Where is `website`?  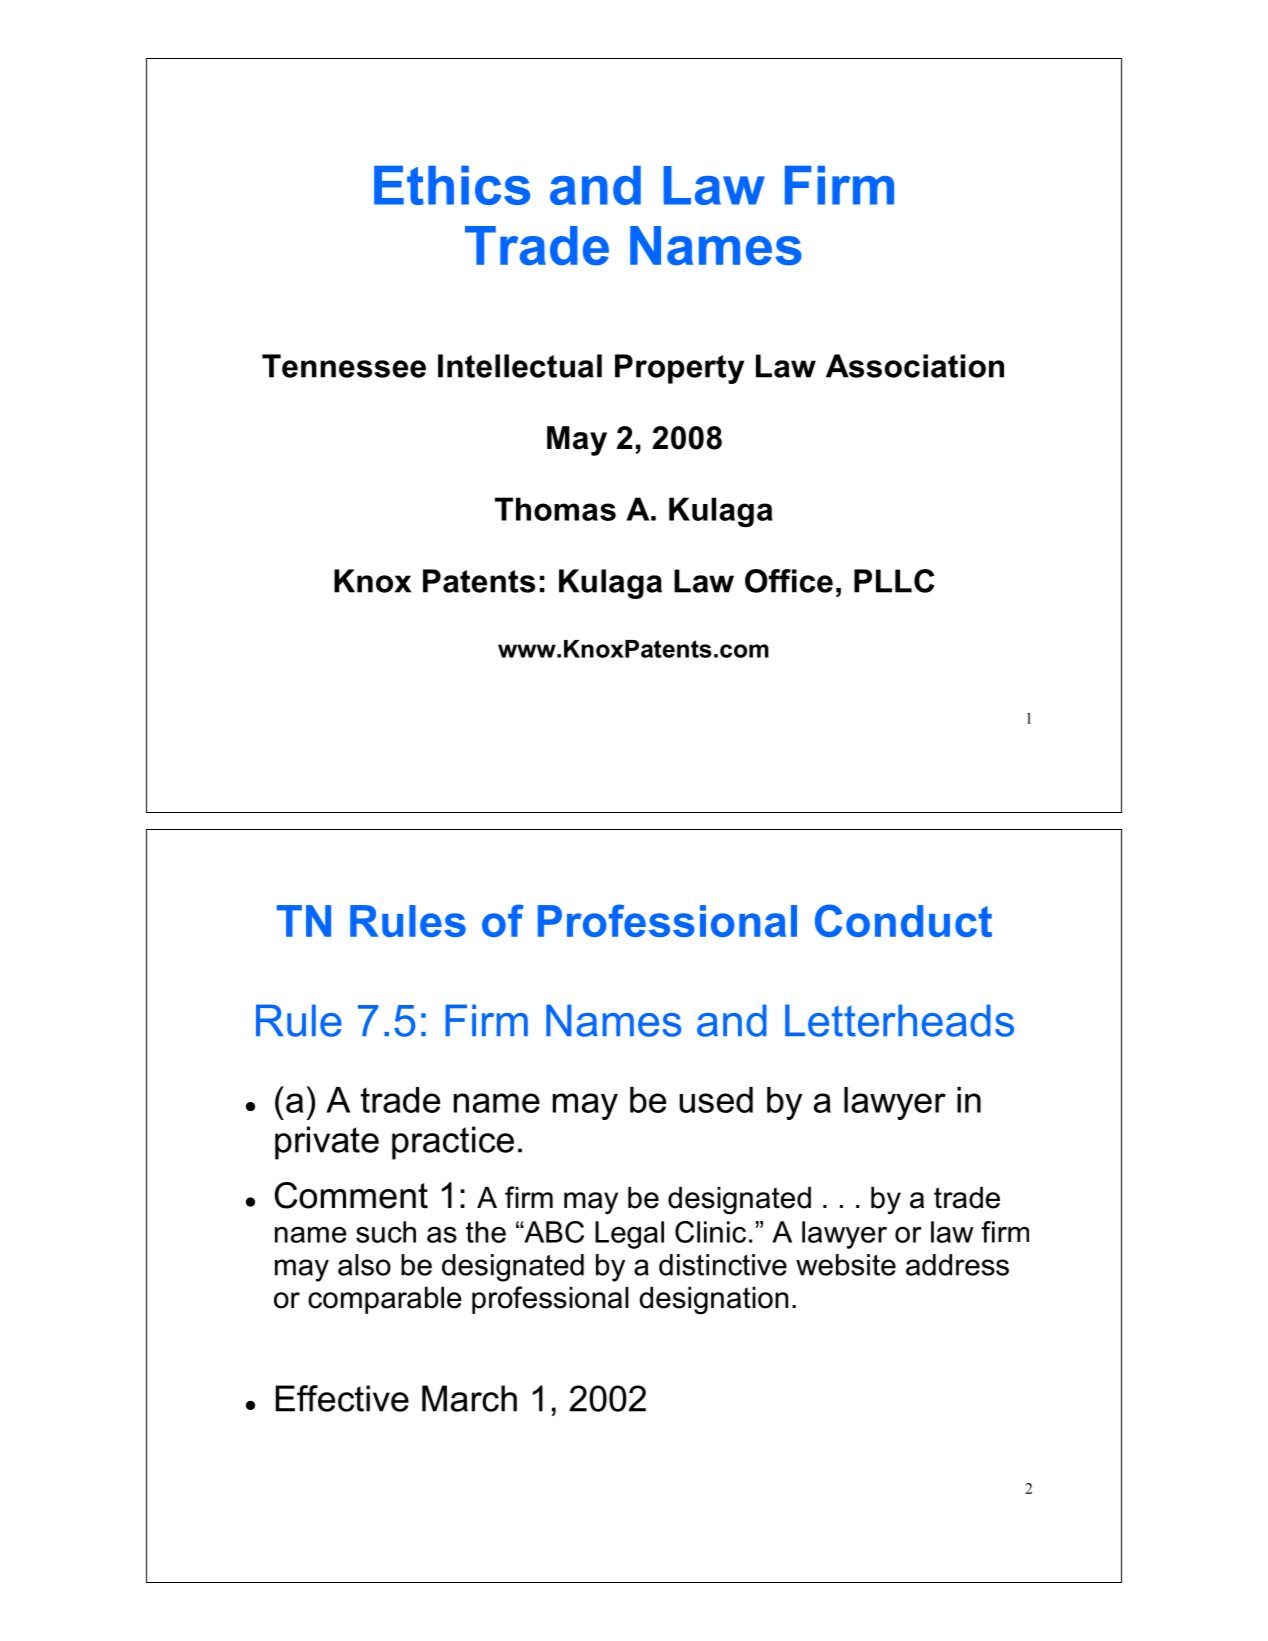
website is located at coordinates (846, 1265).
